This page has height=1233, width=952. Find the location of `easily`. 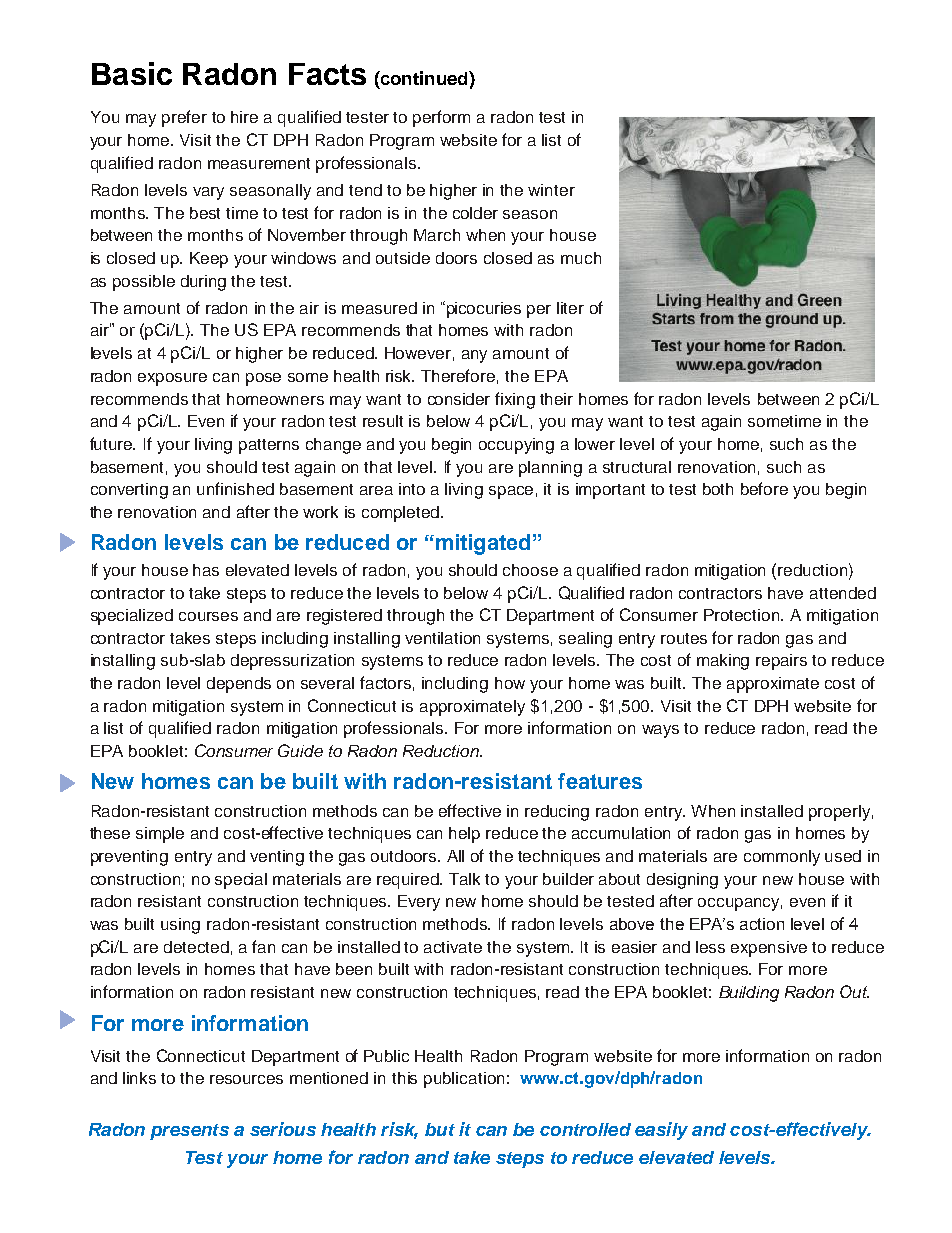

easily is located at coordinates (661, 1131).
